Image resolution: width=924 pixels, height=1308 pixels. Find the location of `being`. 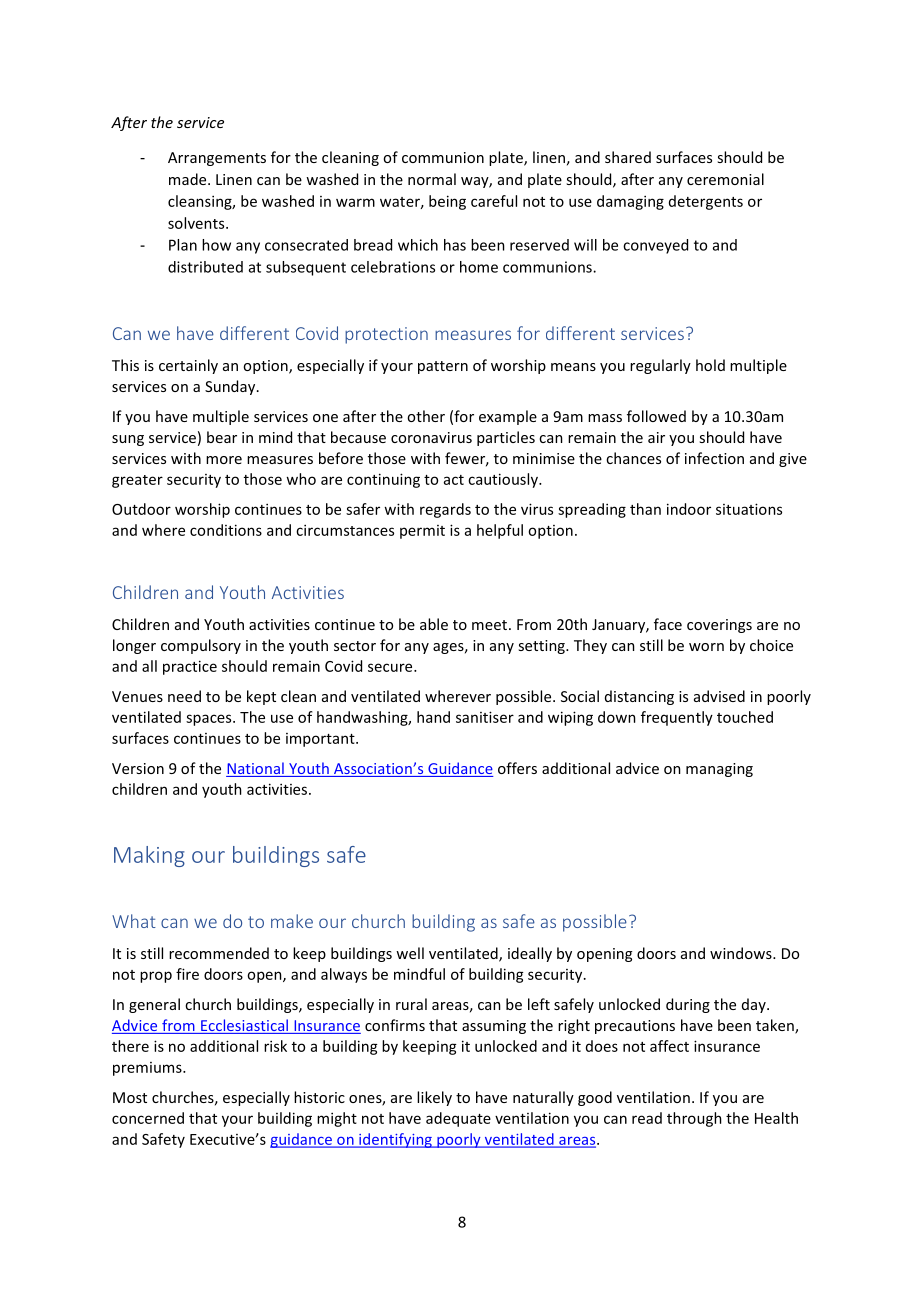

being is located at coordinates (447, 202).
